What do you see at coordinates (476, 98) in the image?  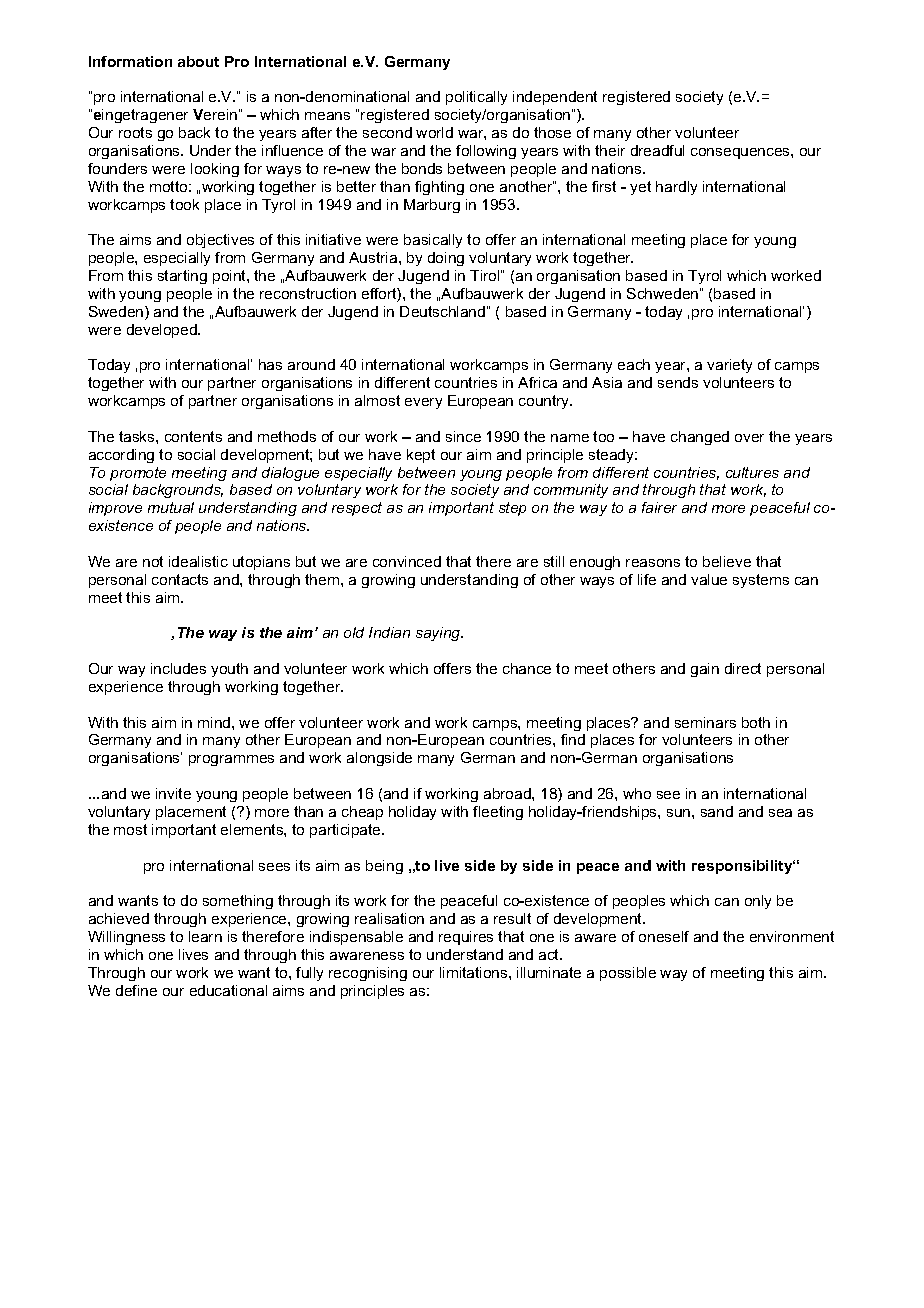 I see `politically` at bounding box center [476, 98].
